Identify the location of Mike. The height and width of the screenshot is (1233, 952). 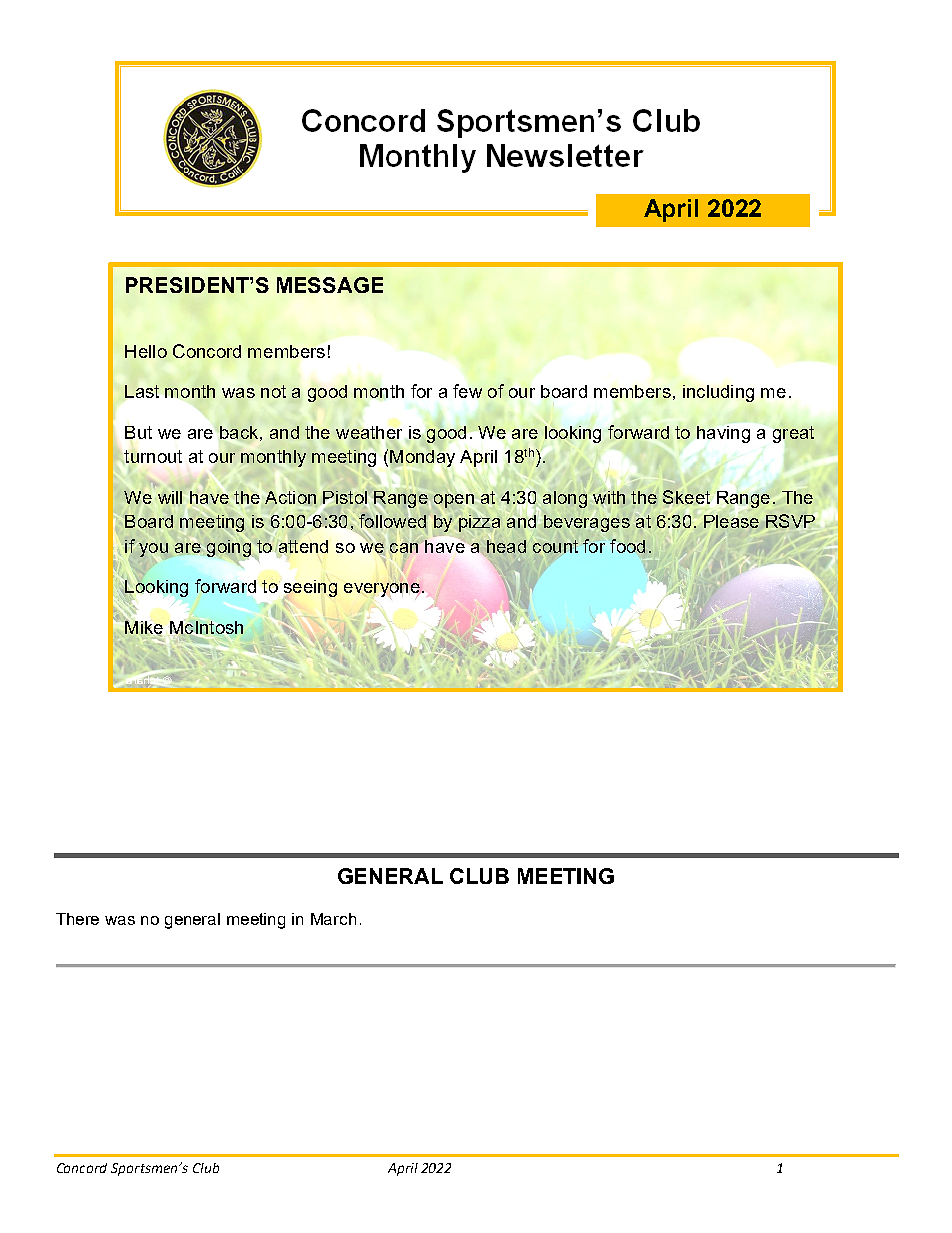
(144, 628).
